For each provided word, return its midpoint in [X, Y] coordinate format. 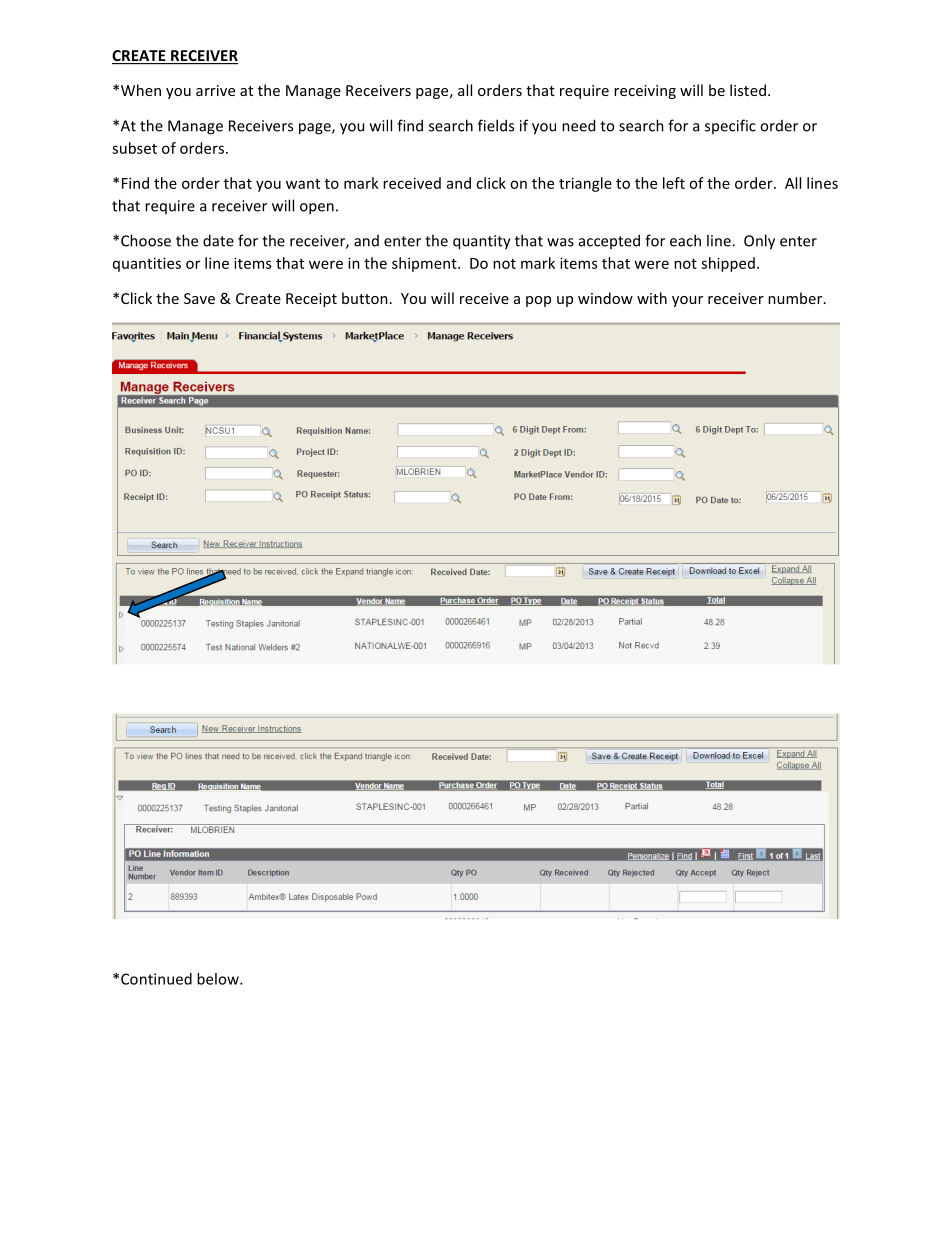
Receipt [311, 300]
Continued [156, 979]
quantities [147, 264]
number [796, 298]
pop [538, 301]
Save [199, 298]
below [219, 979]
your [687, 301]
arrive [215, 90]
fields [496, 125]
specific [730, 126]
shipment [425, 264]
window [605, 298]
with [652, 298]
